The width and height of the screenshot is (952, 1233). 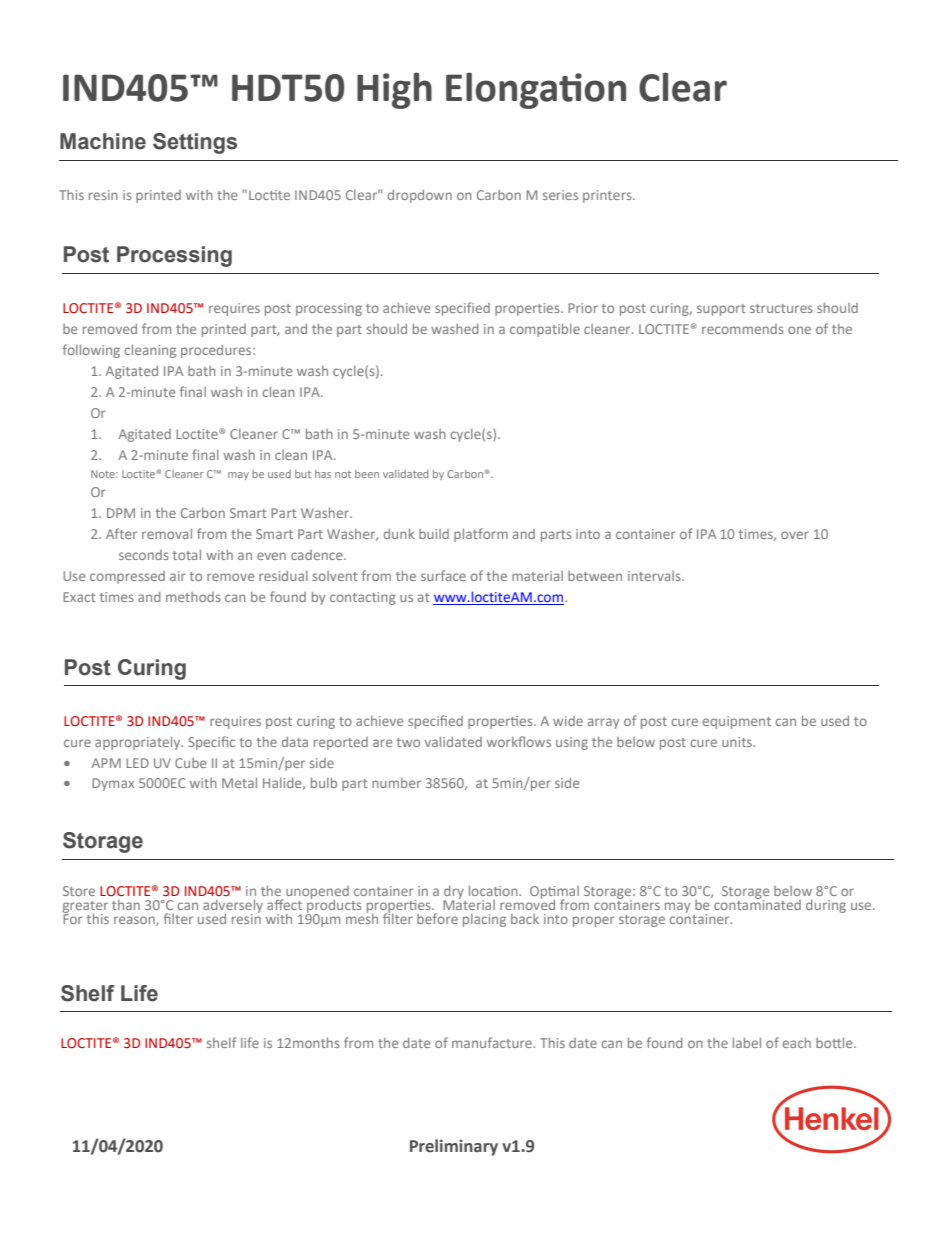 What do you see at coordinates (443, 575) in the screenshot?
I see `surface` at bounding box center [443, 575].
